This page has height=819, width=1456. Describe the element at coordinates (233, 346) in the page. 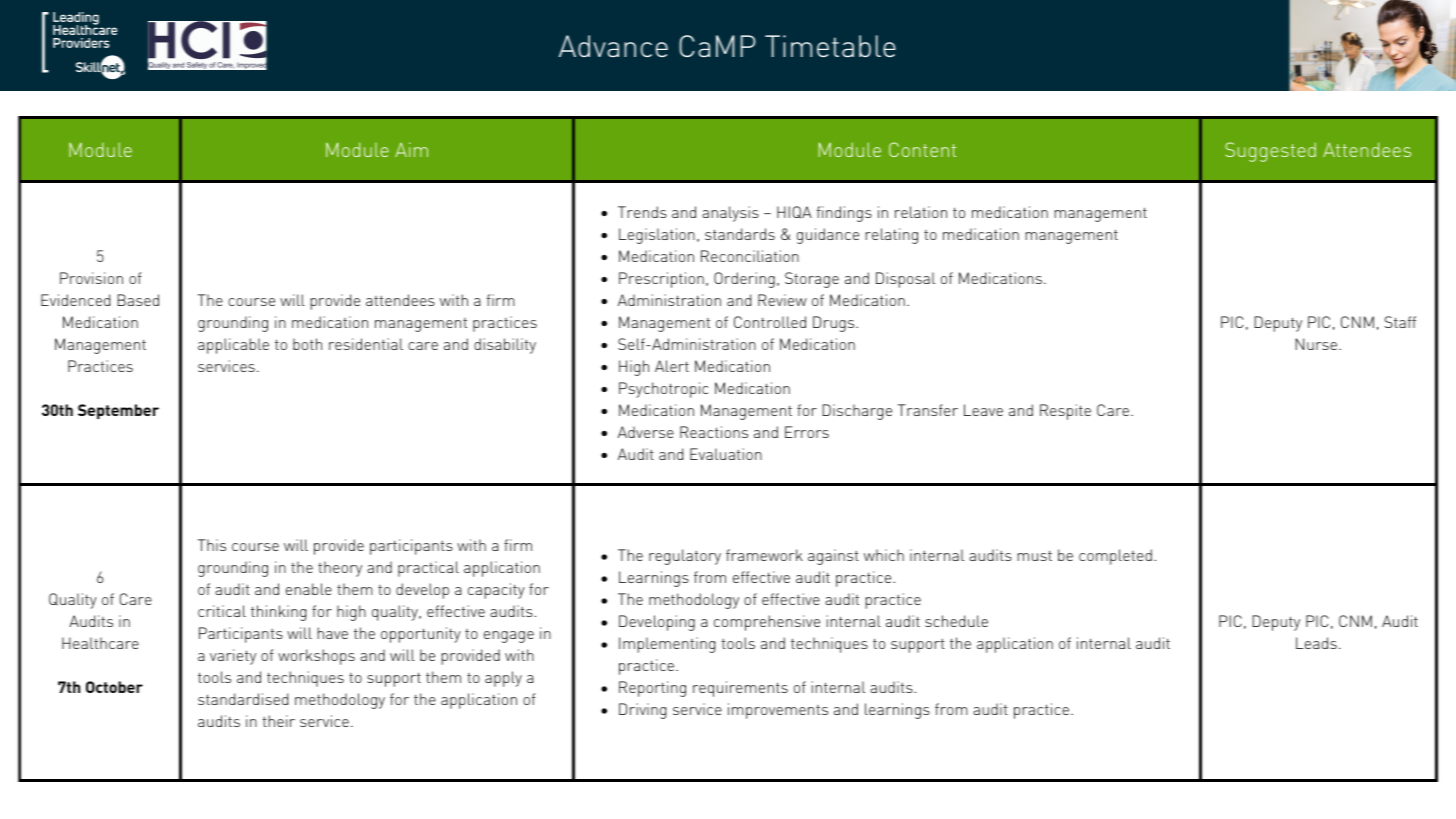

I see `applicable` at that location.
